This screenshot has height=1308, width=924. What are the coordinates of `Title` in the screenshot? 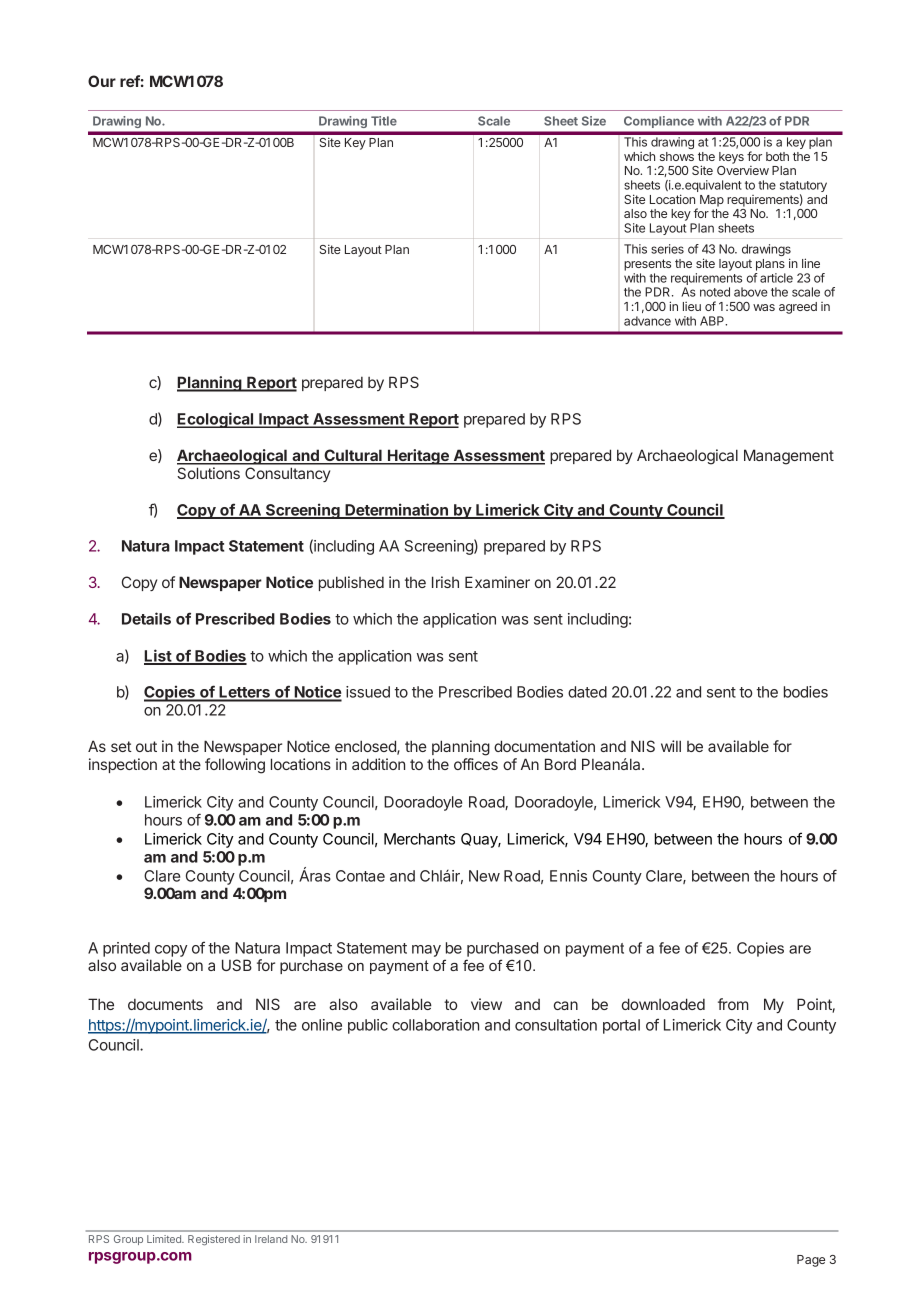 It's located at (384, 121).
